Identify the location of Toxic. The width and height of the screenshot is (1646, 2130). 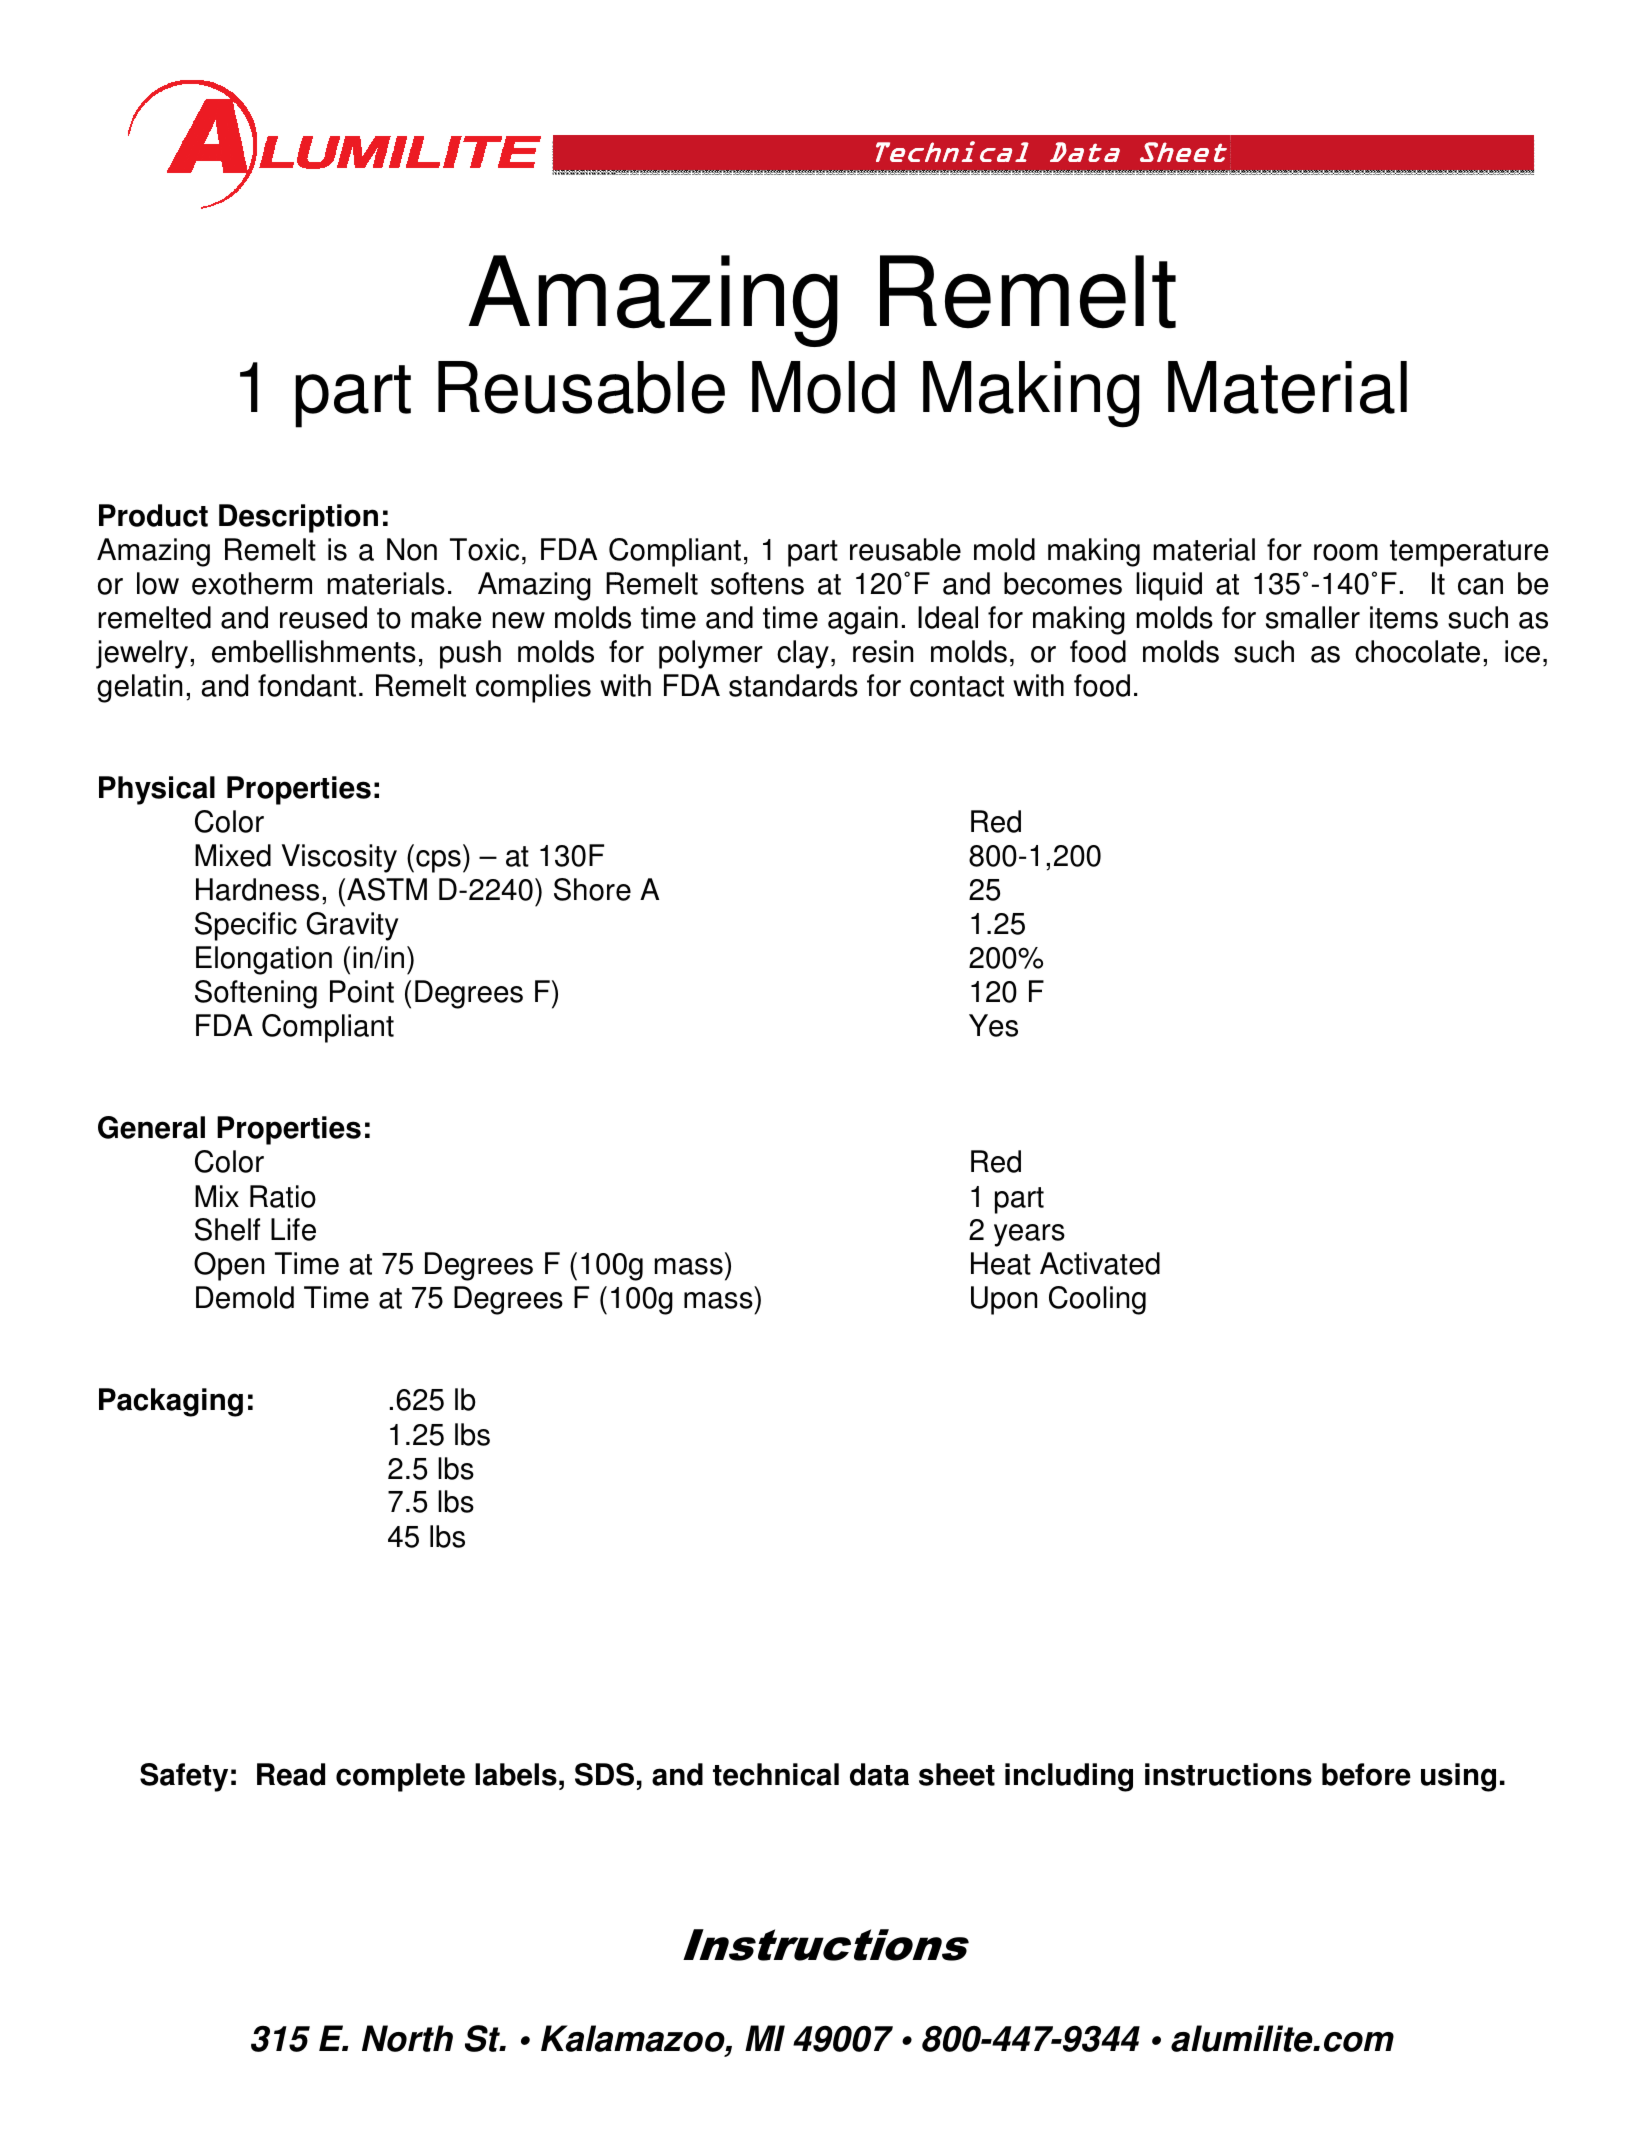
(484, 549).
